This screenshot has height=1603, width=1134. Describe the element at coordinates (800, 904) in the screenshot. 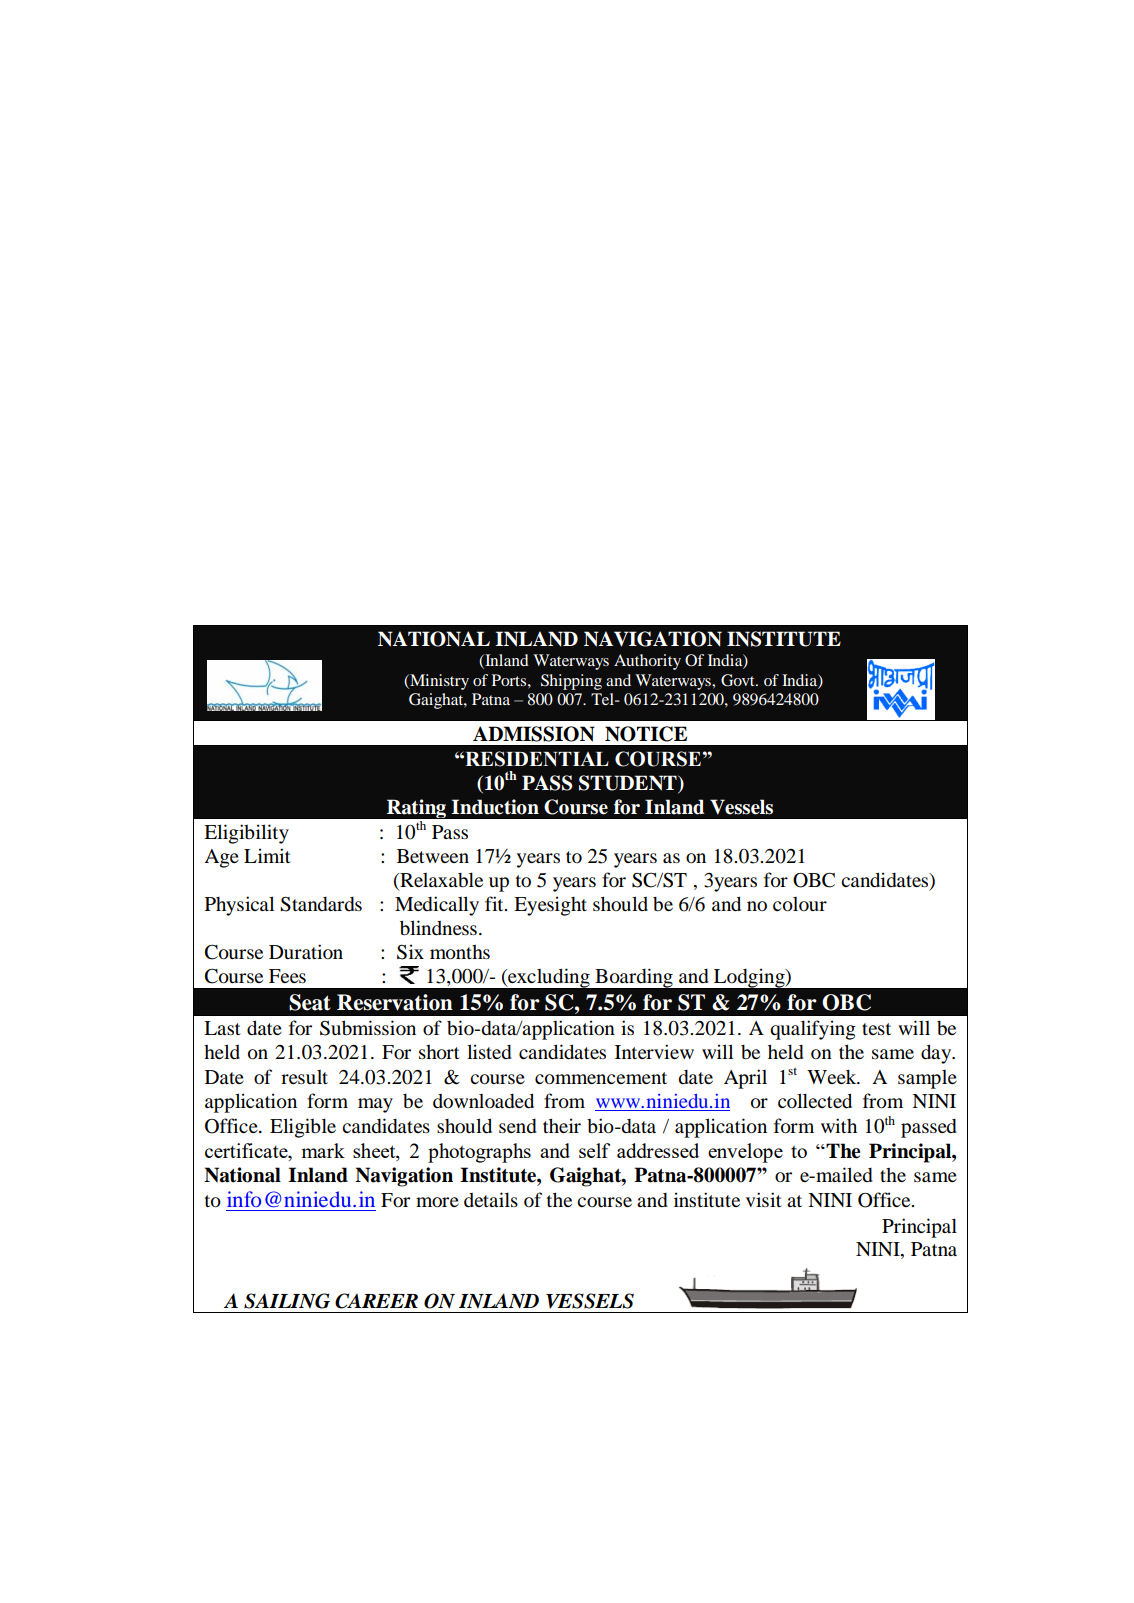

I see `colour` at that location.
